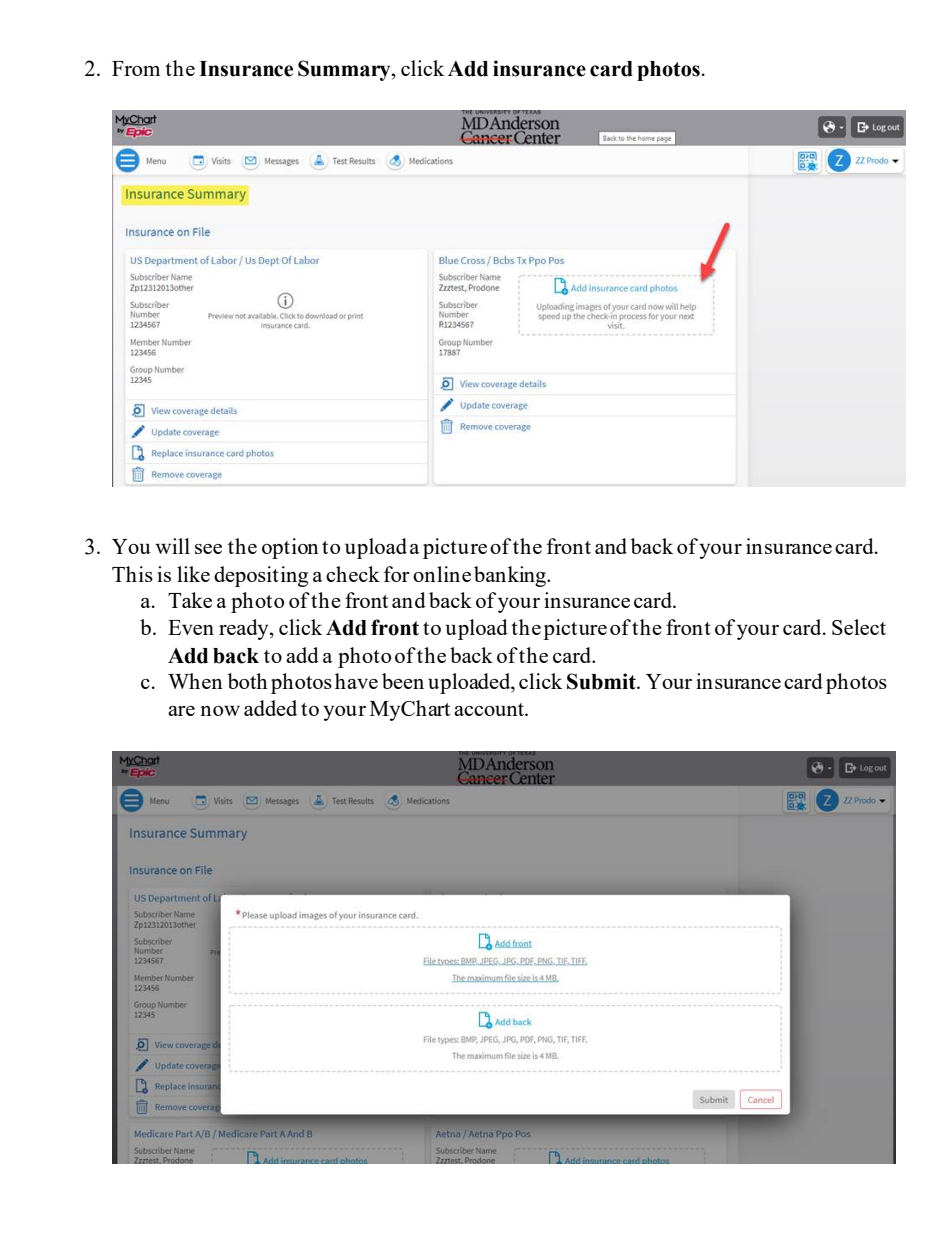  What do you see at coordinates (136, 68) in the screenshot?
I see `From` at bounding box center [136, 68].
